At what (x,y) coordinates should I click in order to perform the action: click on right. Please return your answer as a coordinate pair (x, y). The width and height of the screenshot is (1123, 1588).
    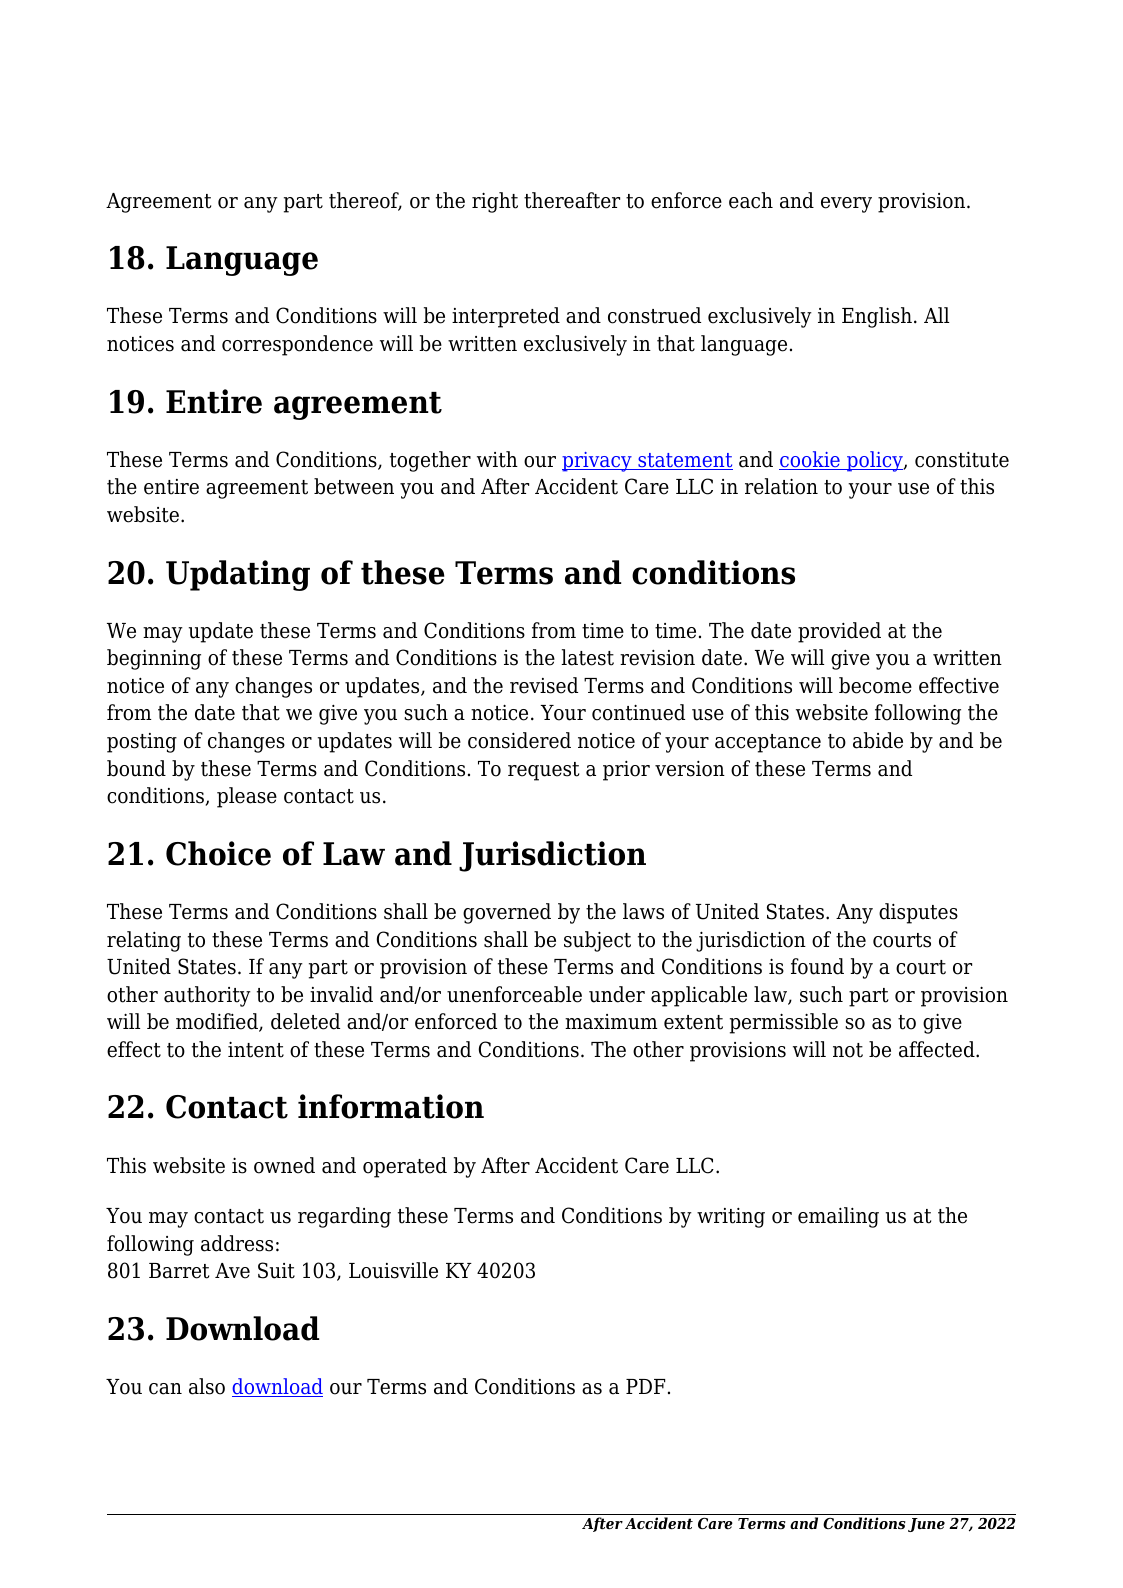
    Looking at the image, I should click on (495, 202).
